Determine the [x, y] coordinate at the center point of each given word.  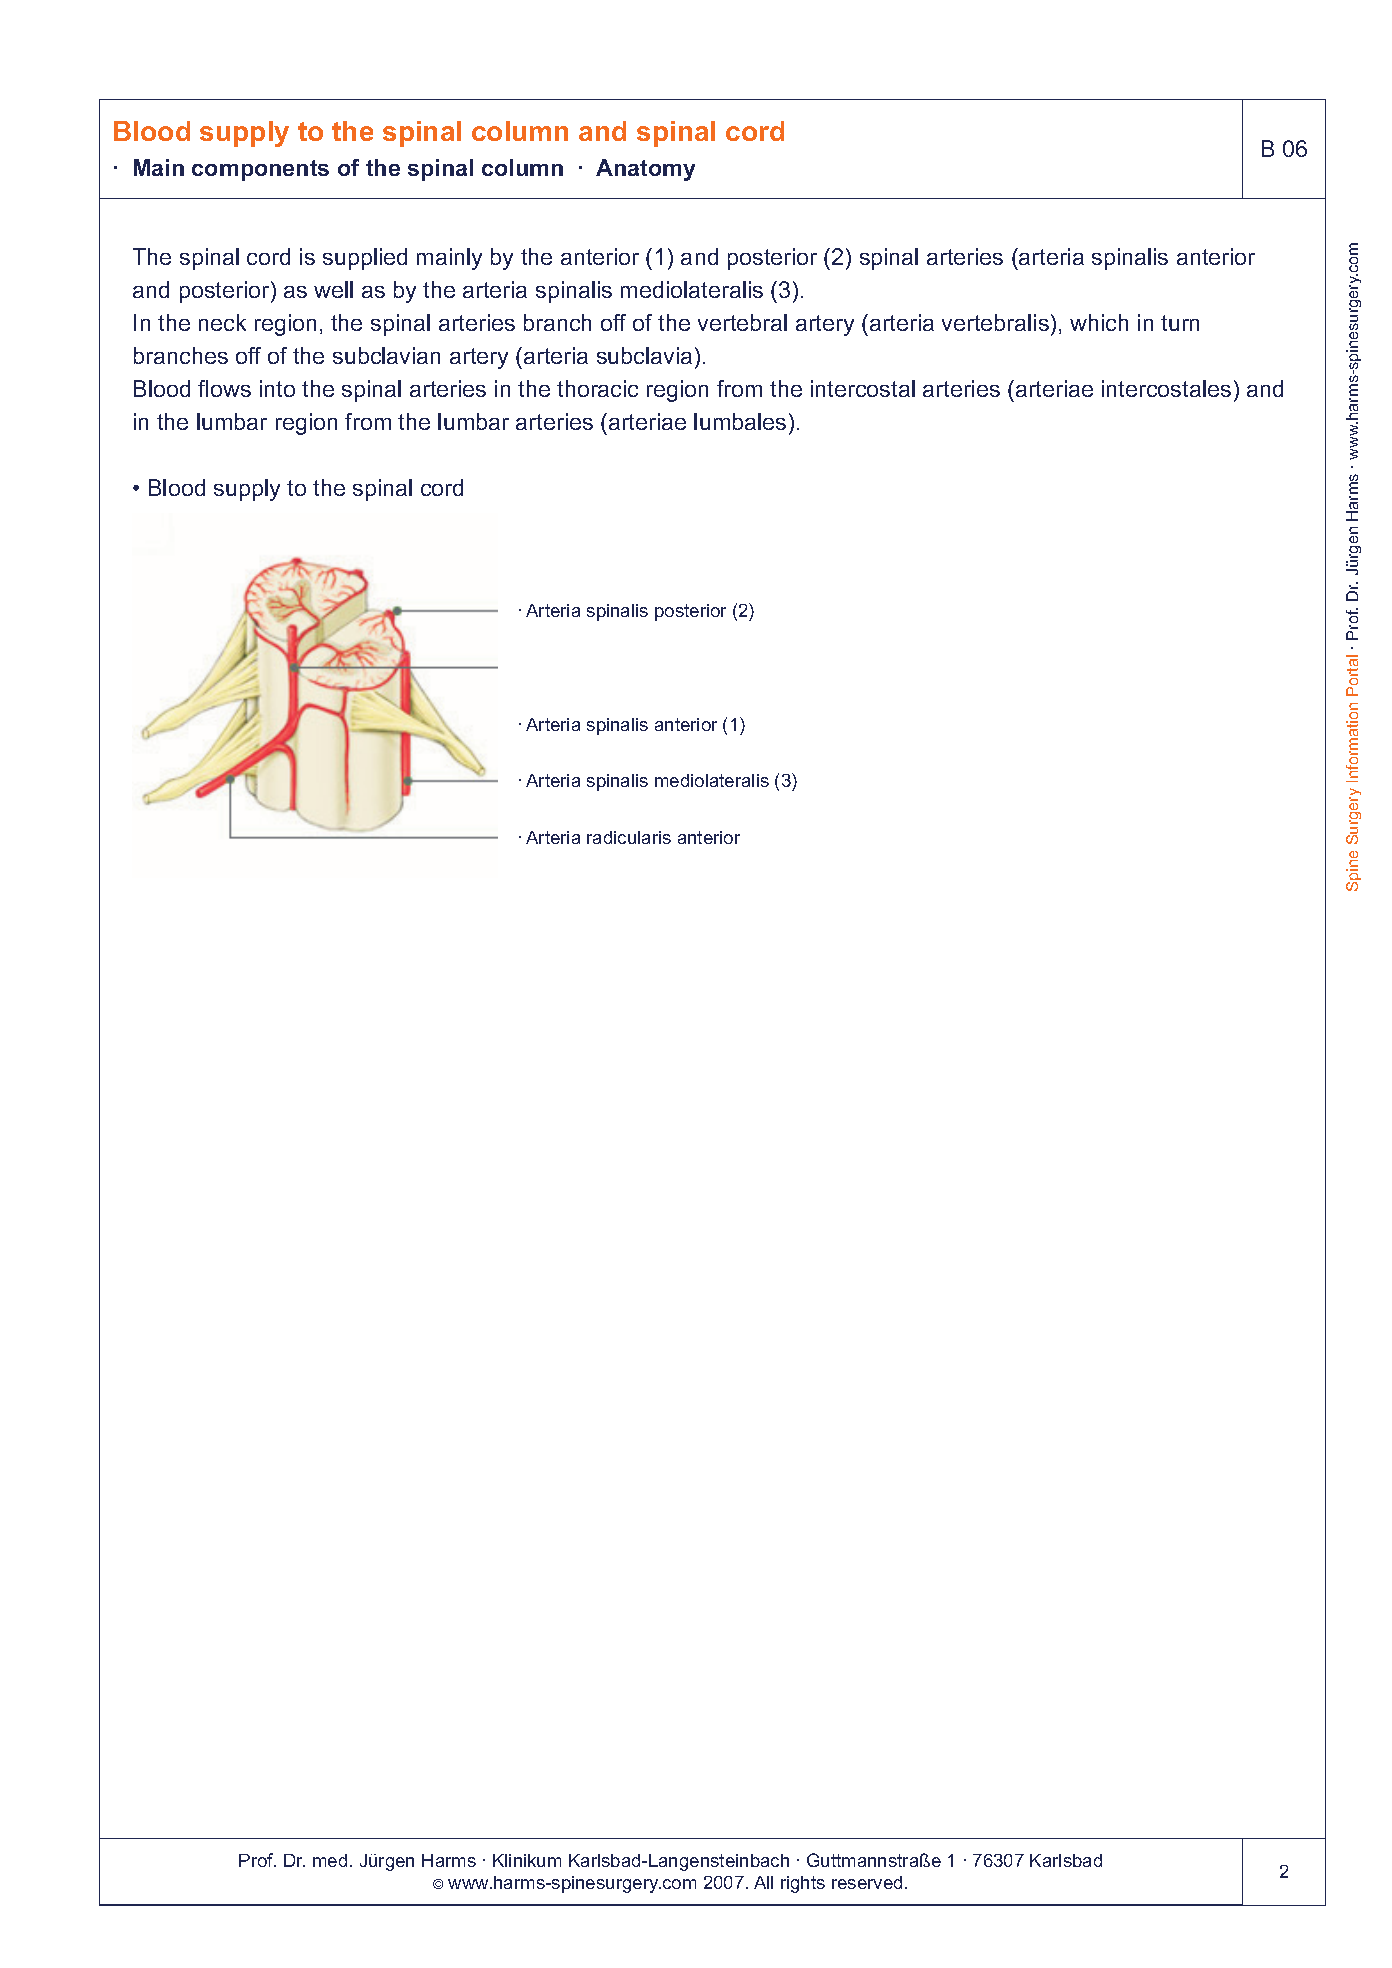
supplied [365, 259]
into [277, 388]
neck [222, 322]
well [333, 289]
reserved [867, 1882]
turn [1180, 323]
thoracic [597, 388]
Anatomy [645, 170]
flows [224, 388]
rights [803, 1884]
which [1099, 322]
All [763, 1882]
